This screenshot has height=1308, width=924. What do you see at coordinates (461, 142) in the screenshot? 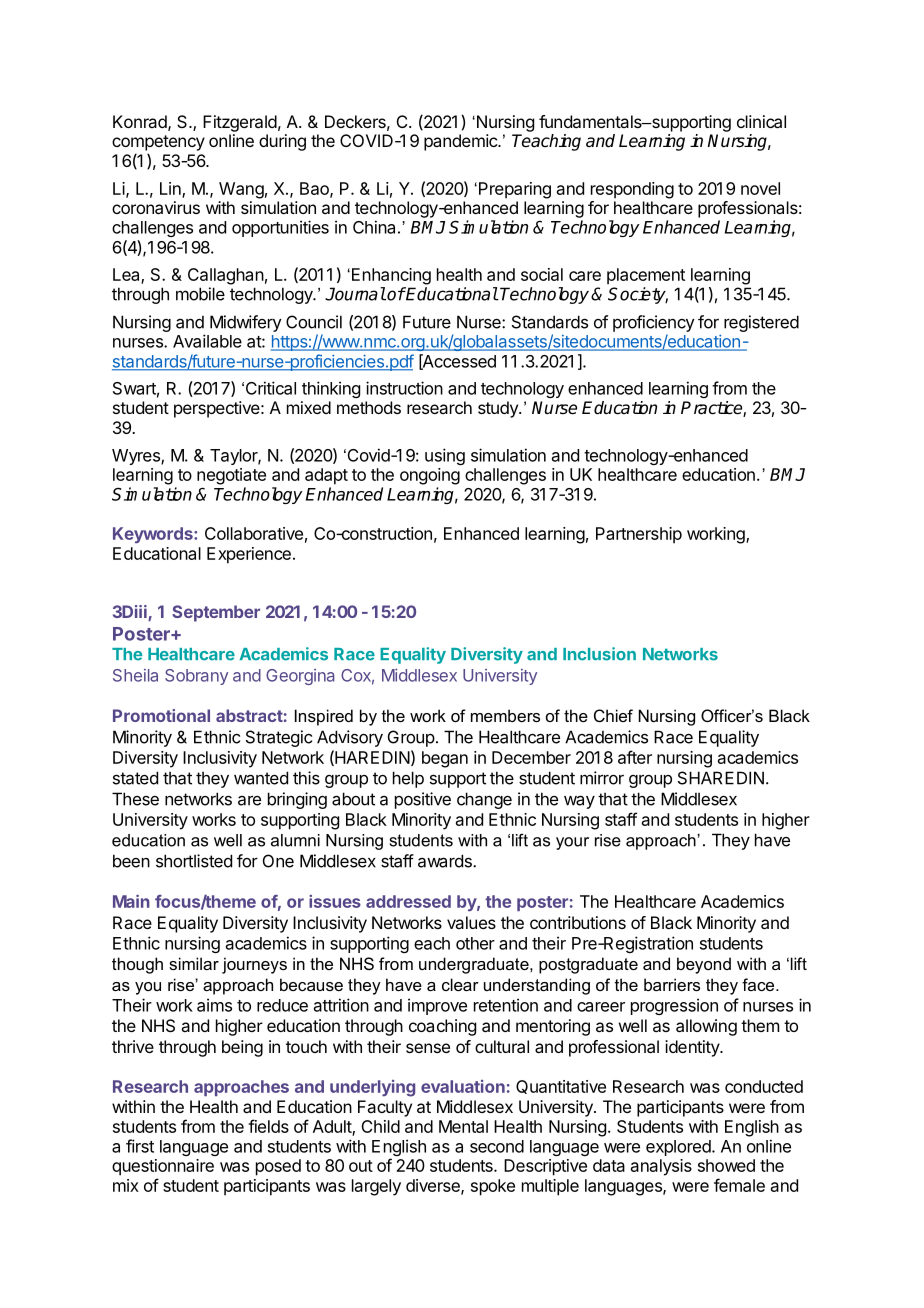
I see `pandemic` at bounding box center [461, 142].
